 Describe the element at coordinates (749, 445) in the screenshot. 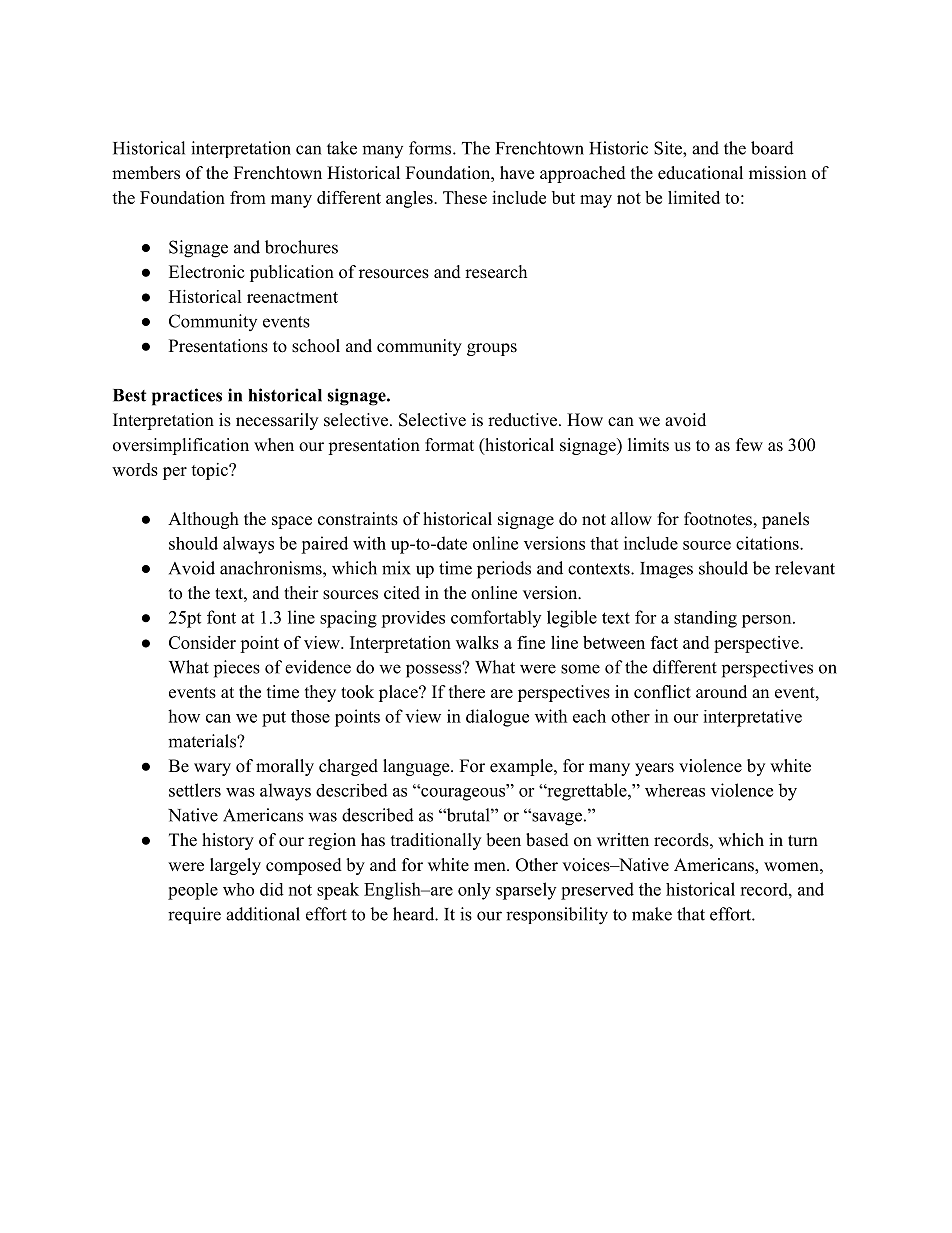

I see `few` at that location.
